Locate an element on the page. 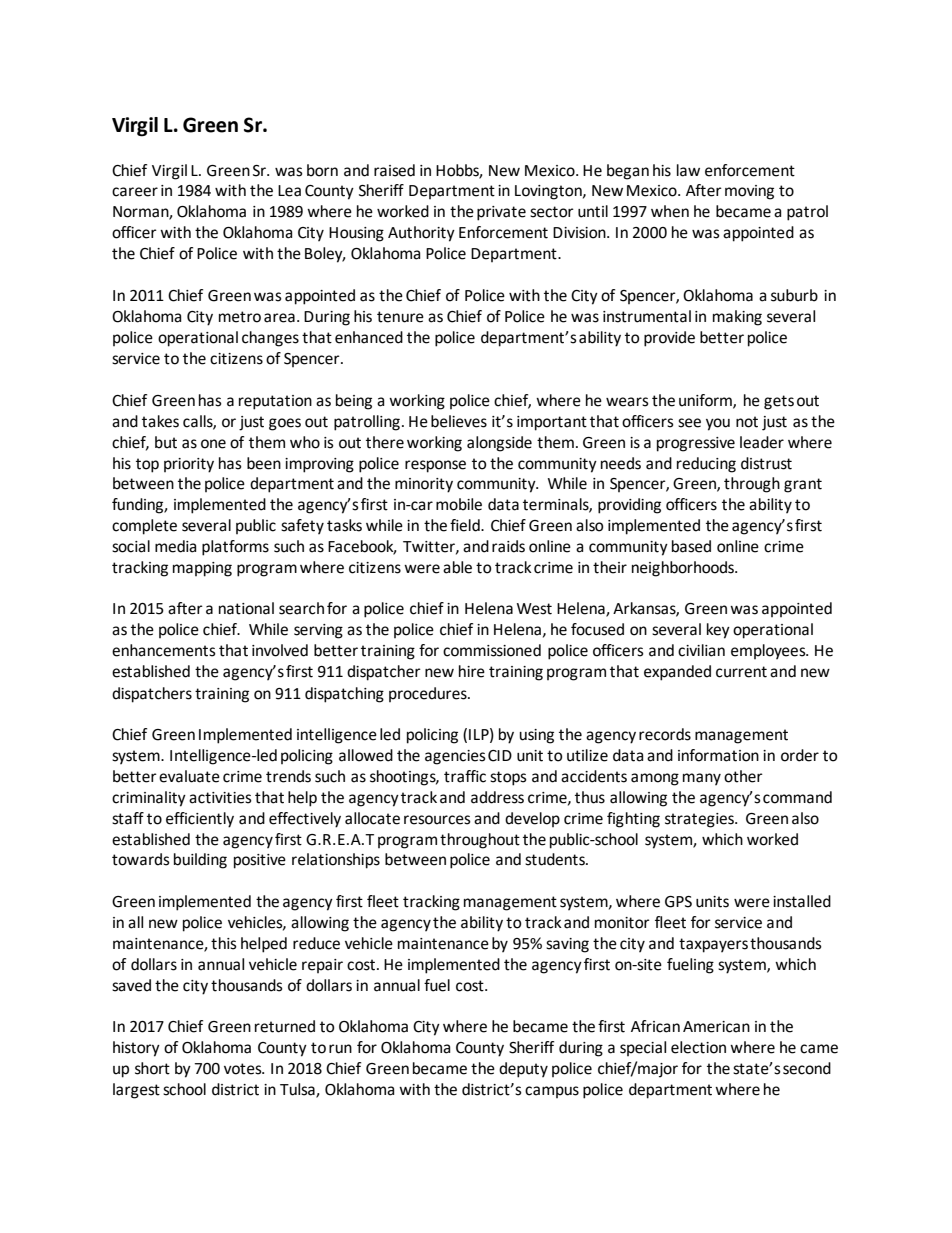 Image resolution: width=952 pixels, height=1233 pixels. priority is located at coordinates (189, 465).
